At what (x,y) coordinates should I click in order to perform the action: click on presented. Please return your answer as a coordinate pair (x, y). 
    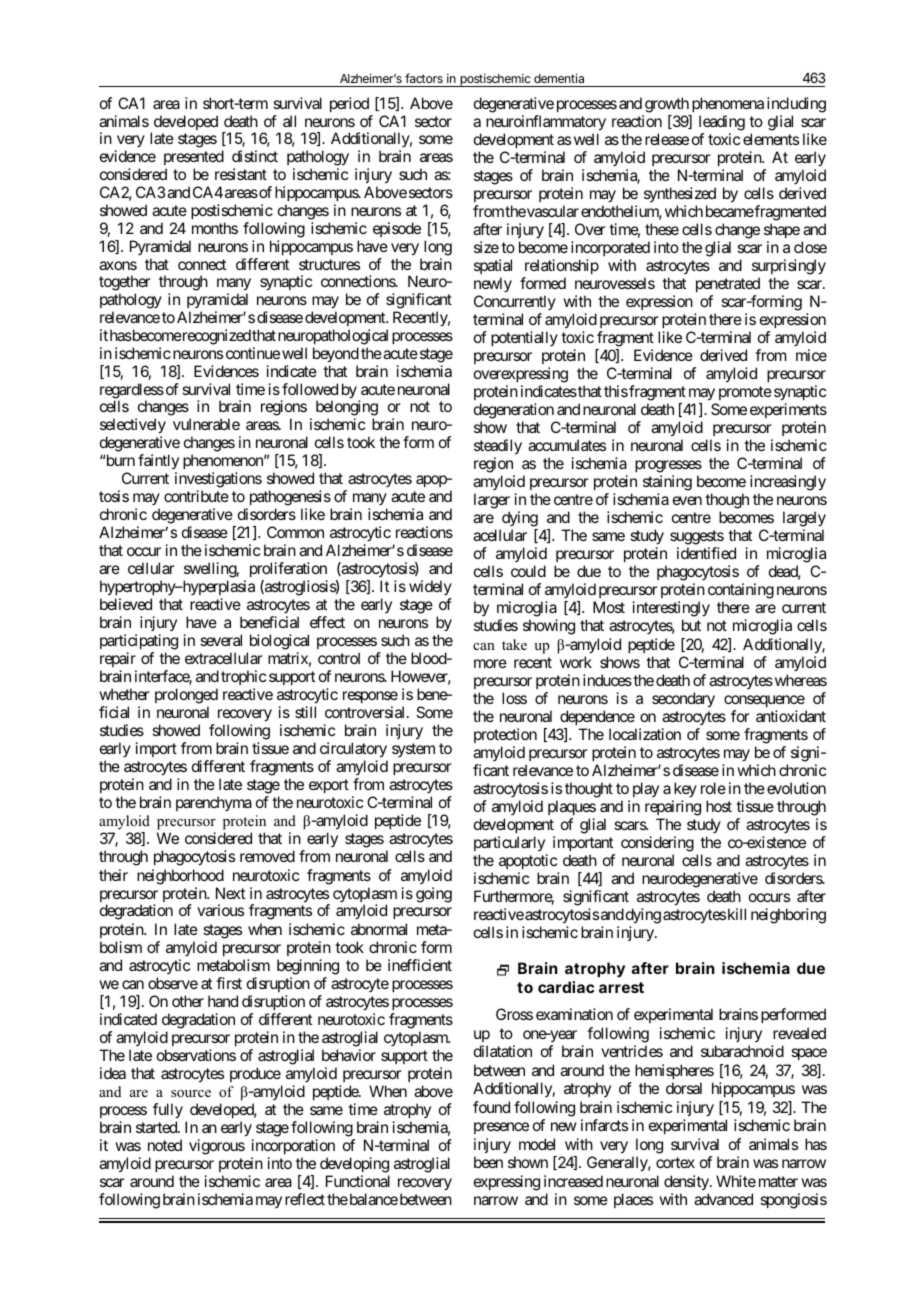
    Looking at the image, I should click on (194, 159).
